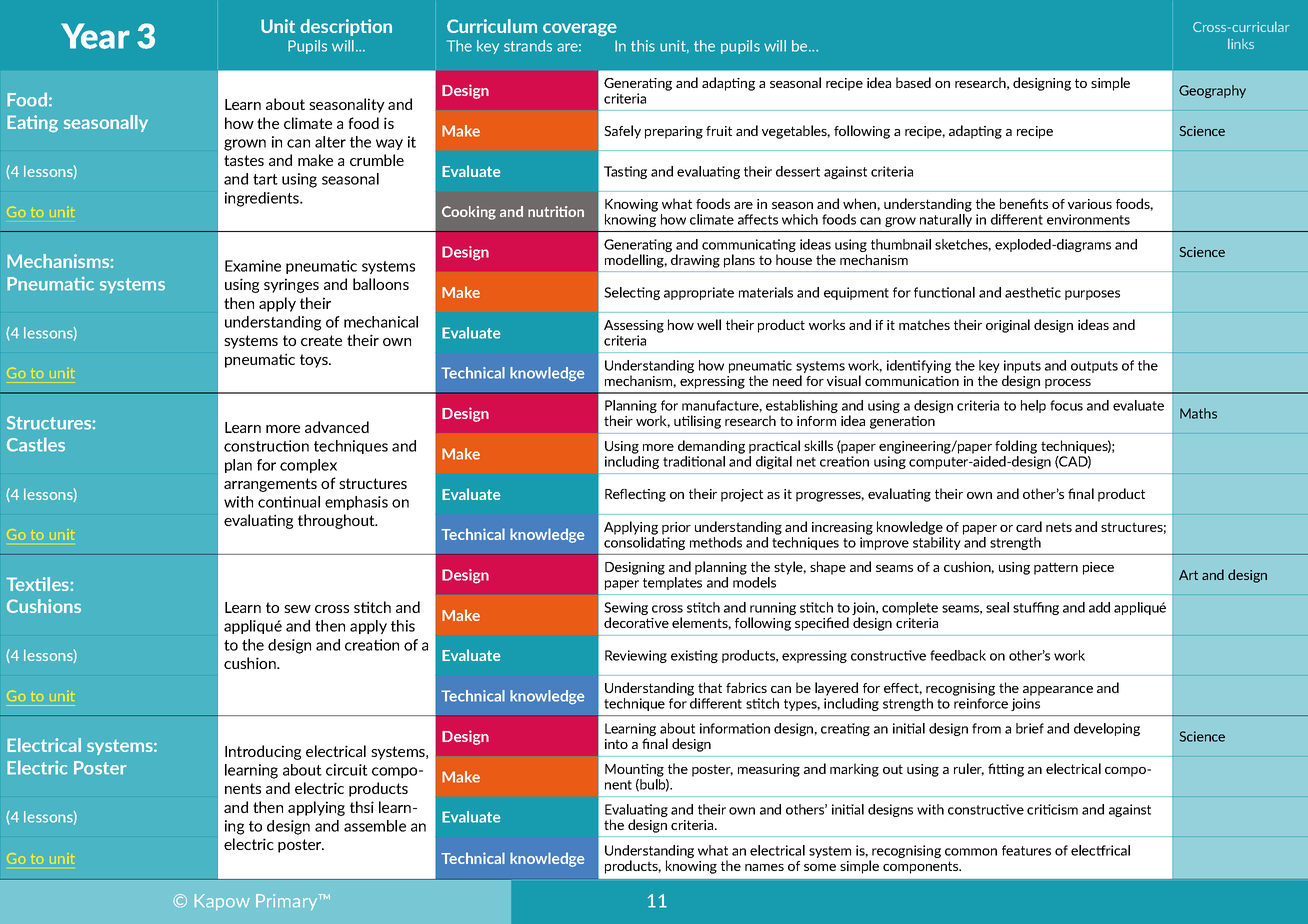 The image size is (1308, 924). Describe the element at coordinates (1241, 43) in the screenshot. I see `links` at that location.
